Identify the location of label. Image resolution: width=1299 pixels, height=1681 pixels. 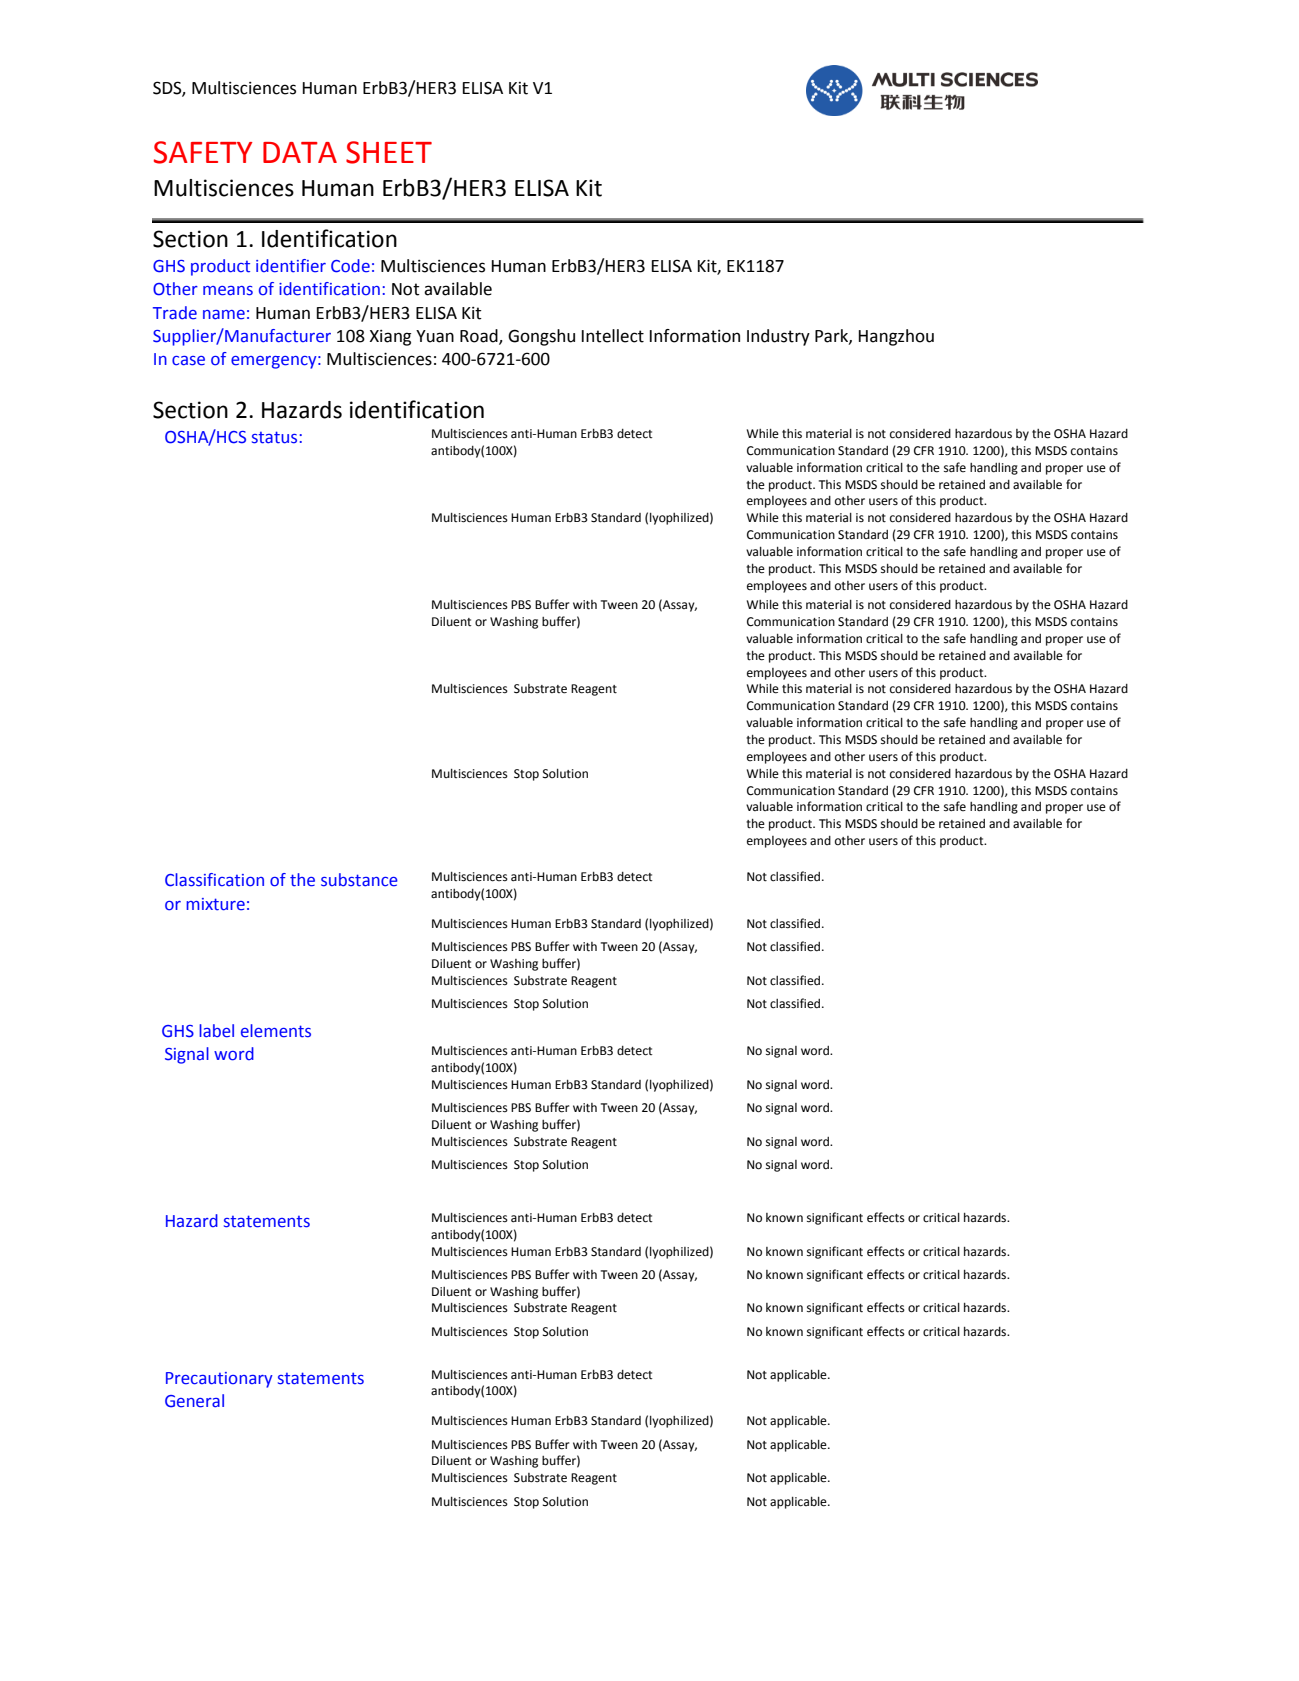
(216, 1031).
